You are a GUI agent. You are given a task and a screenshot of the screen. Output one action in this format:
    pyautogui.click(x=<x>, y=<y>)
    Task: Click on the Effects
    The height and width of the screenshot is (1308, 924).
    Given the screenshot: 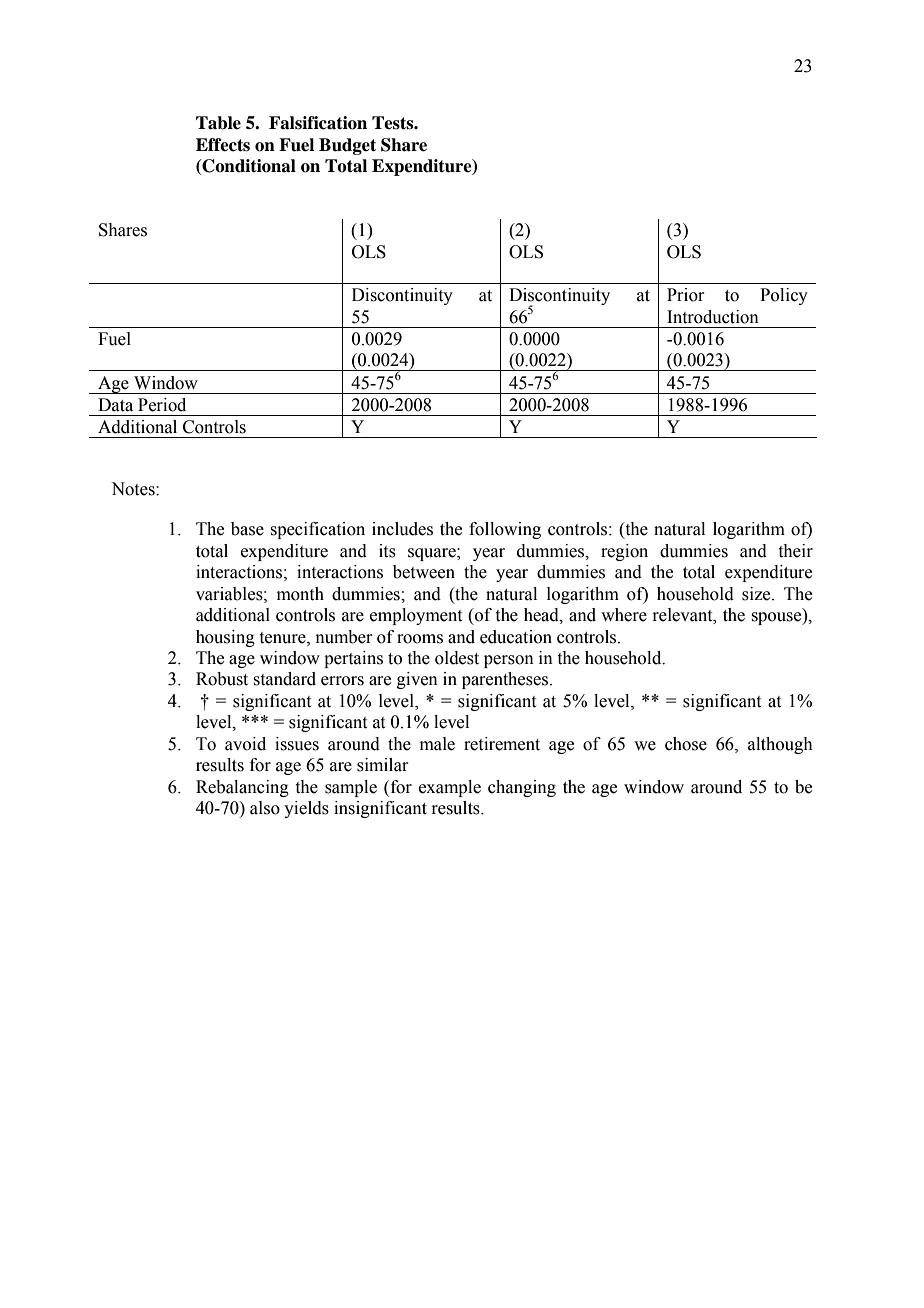 What is the action you would take?
    pyautogui.click(x=223, y=145)
